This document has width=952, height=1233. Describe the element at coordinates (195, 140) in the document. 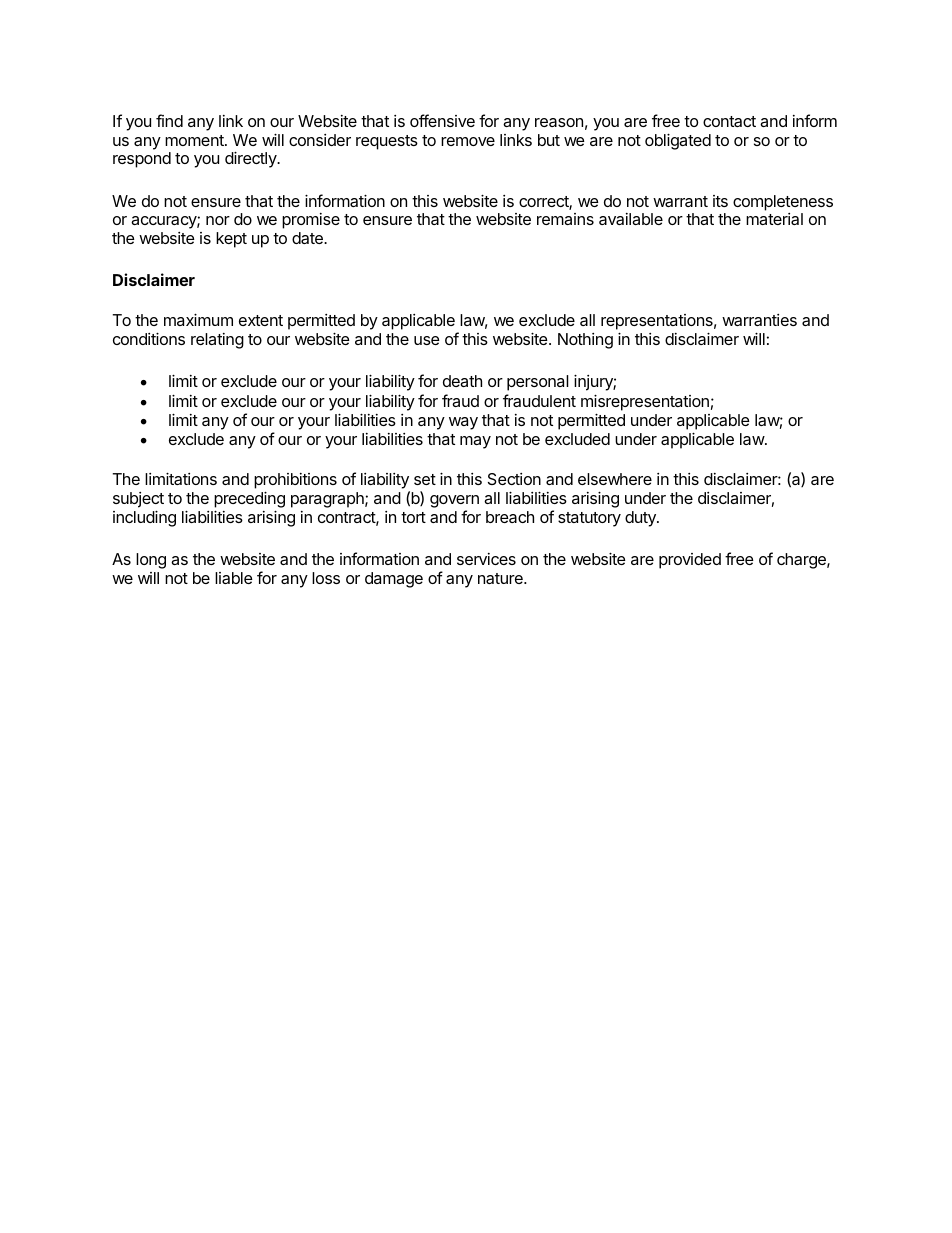

I see `moment` at that location.
